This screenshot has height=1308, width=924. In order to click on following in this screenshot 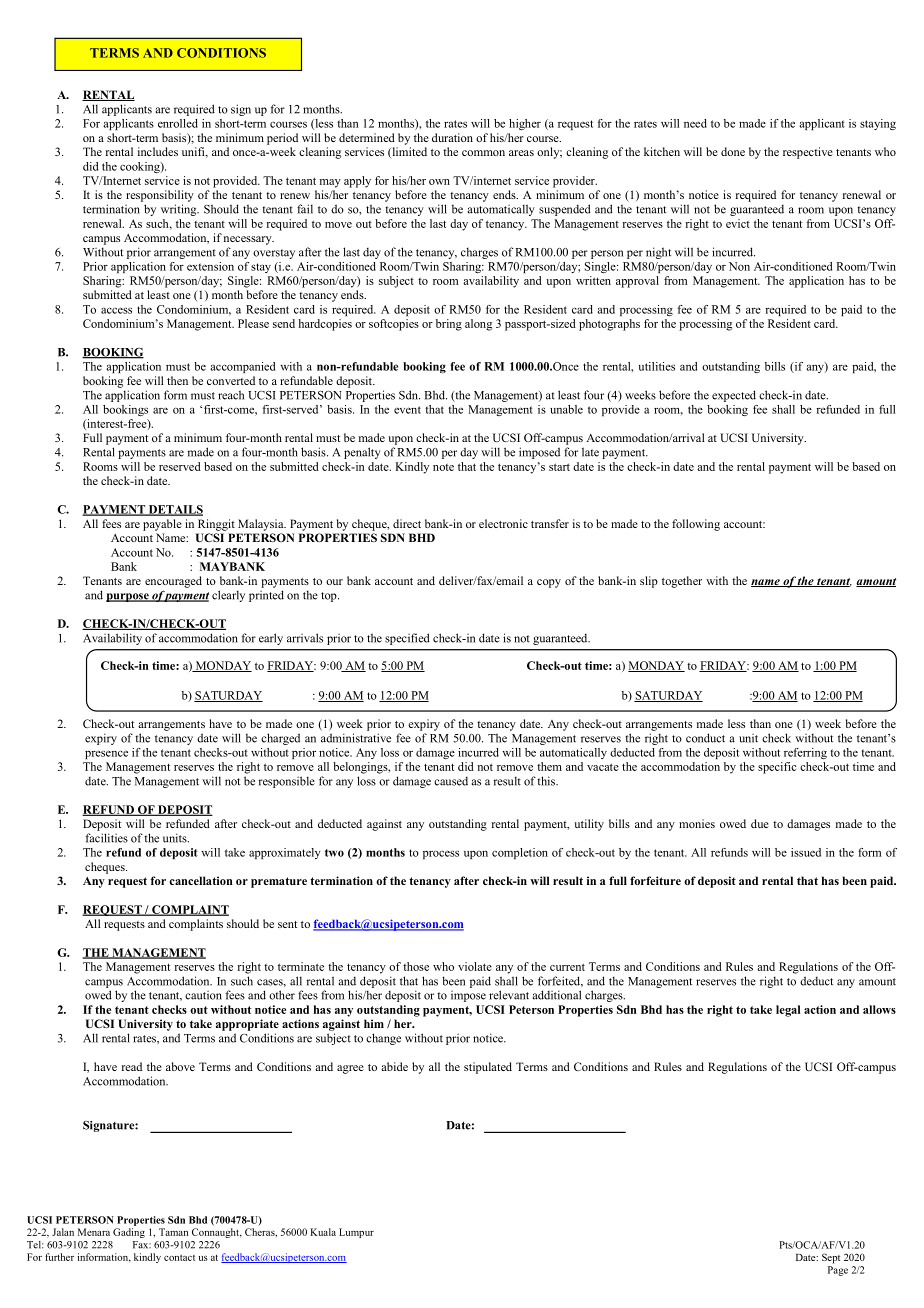, I will do `click(696, 525)`.
